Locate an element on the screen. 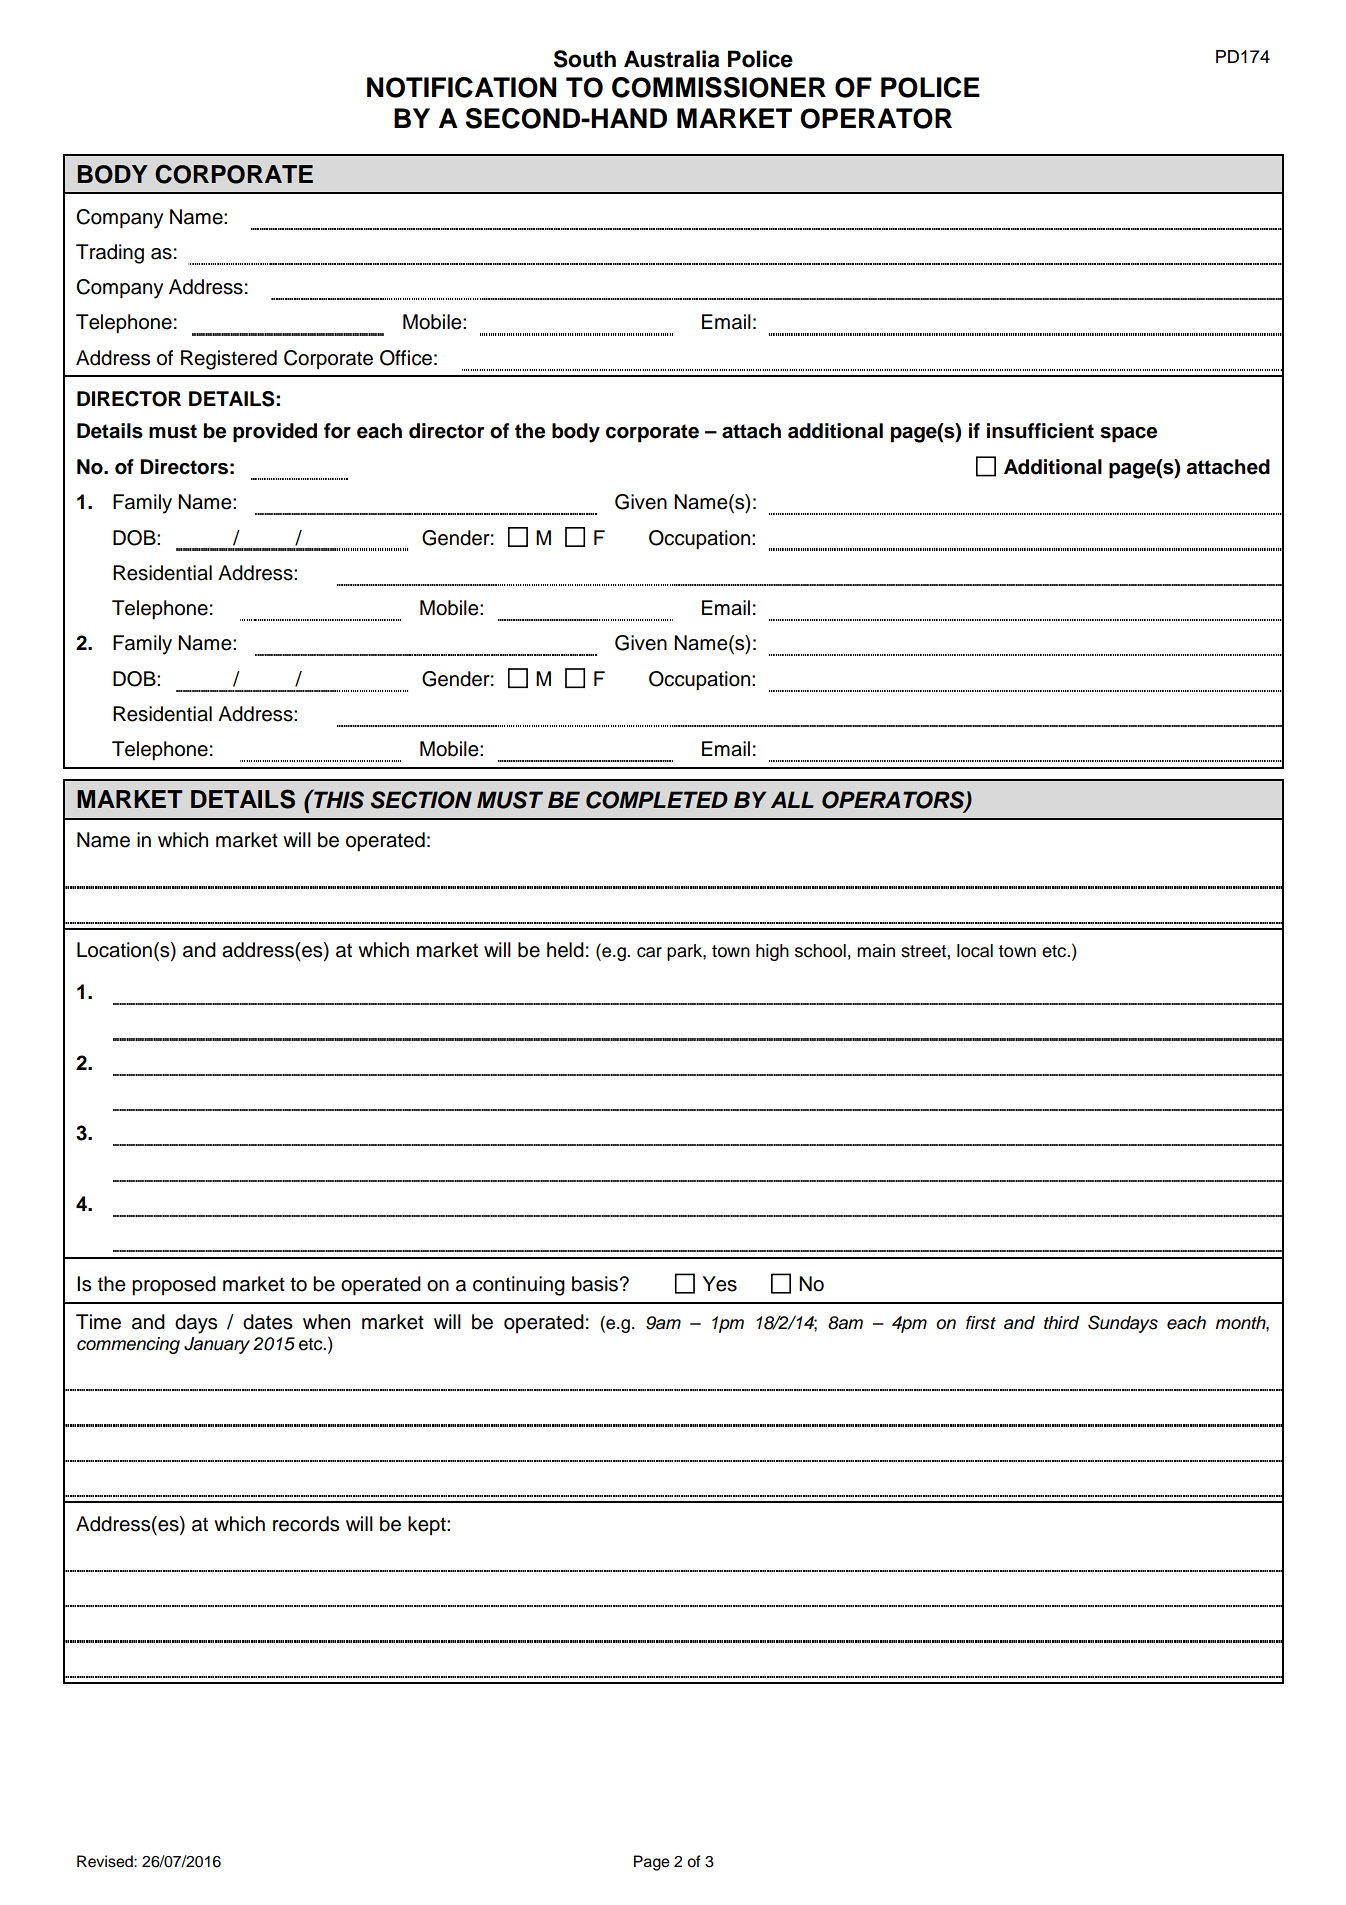 The image size is (1346, 1905). local is located at coordinates (975, 951).
